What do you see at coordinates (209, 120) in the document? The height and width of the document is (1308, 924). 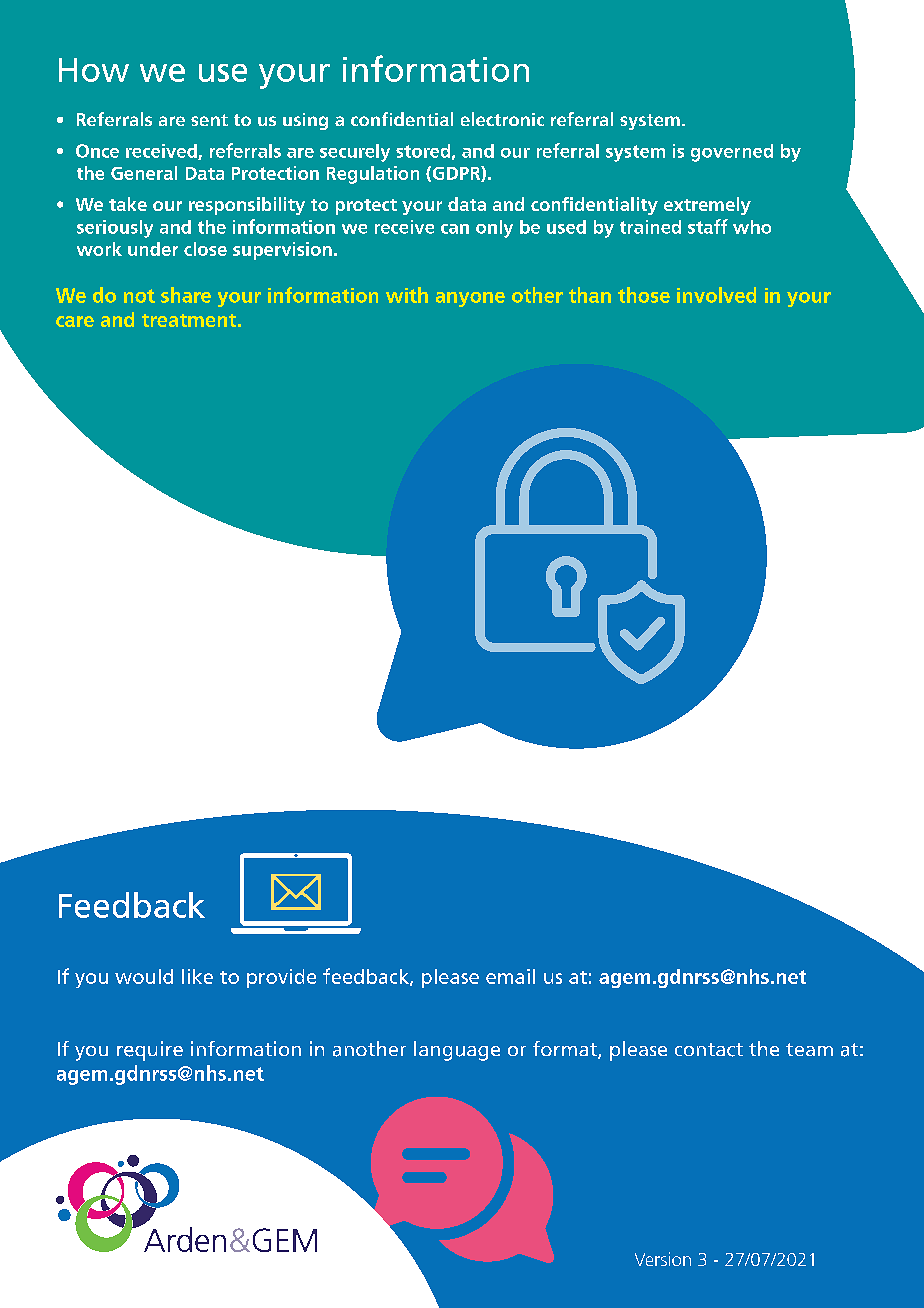 I see `sent` at bounding box center [209, 120].
